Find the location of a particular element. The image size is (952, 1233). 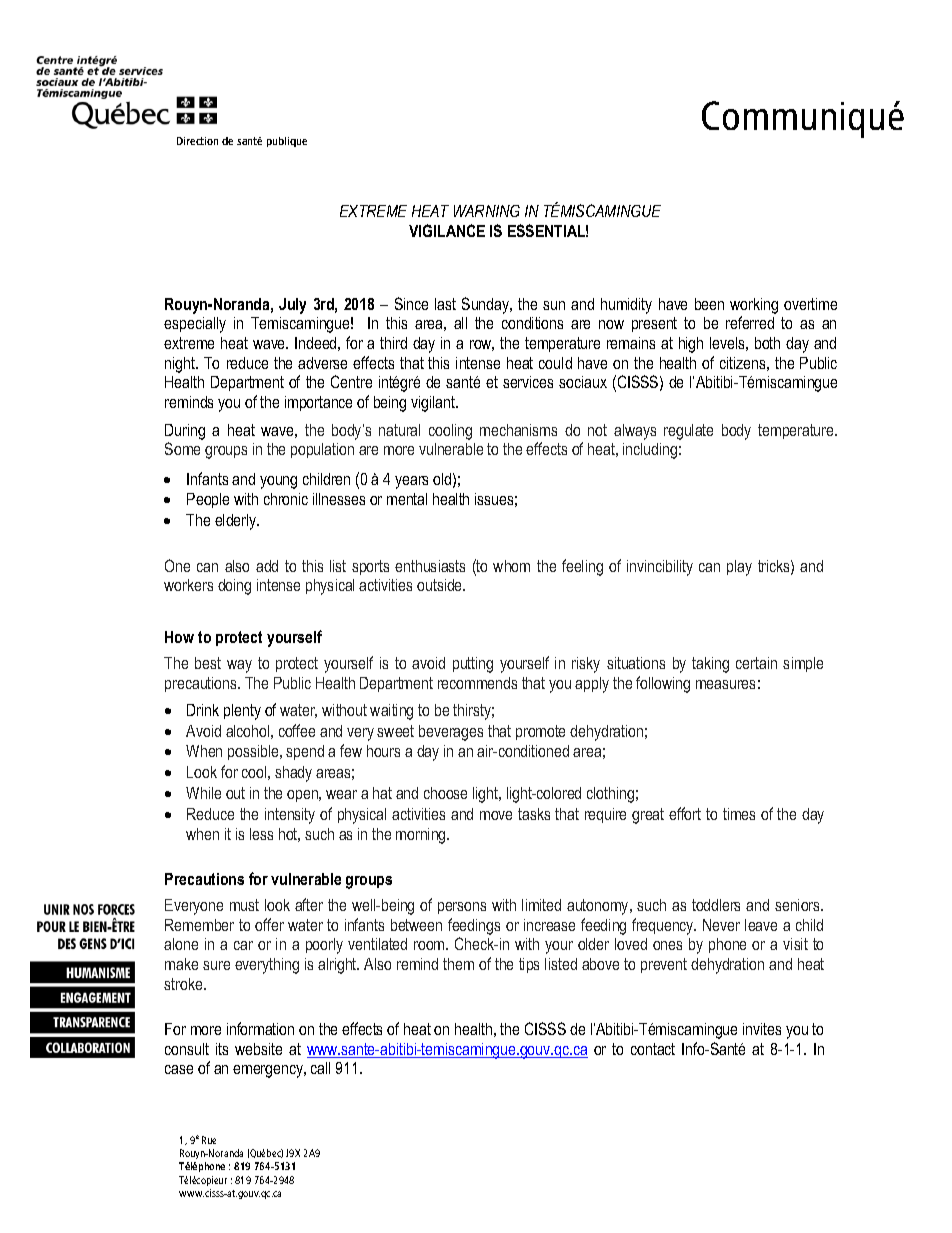

move is located at coordinates (496, 815).
